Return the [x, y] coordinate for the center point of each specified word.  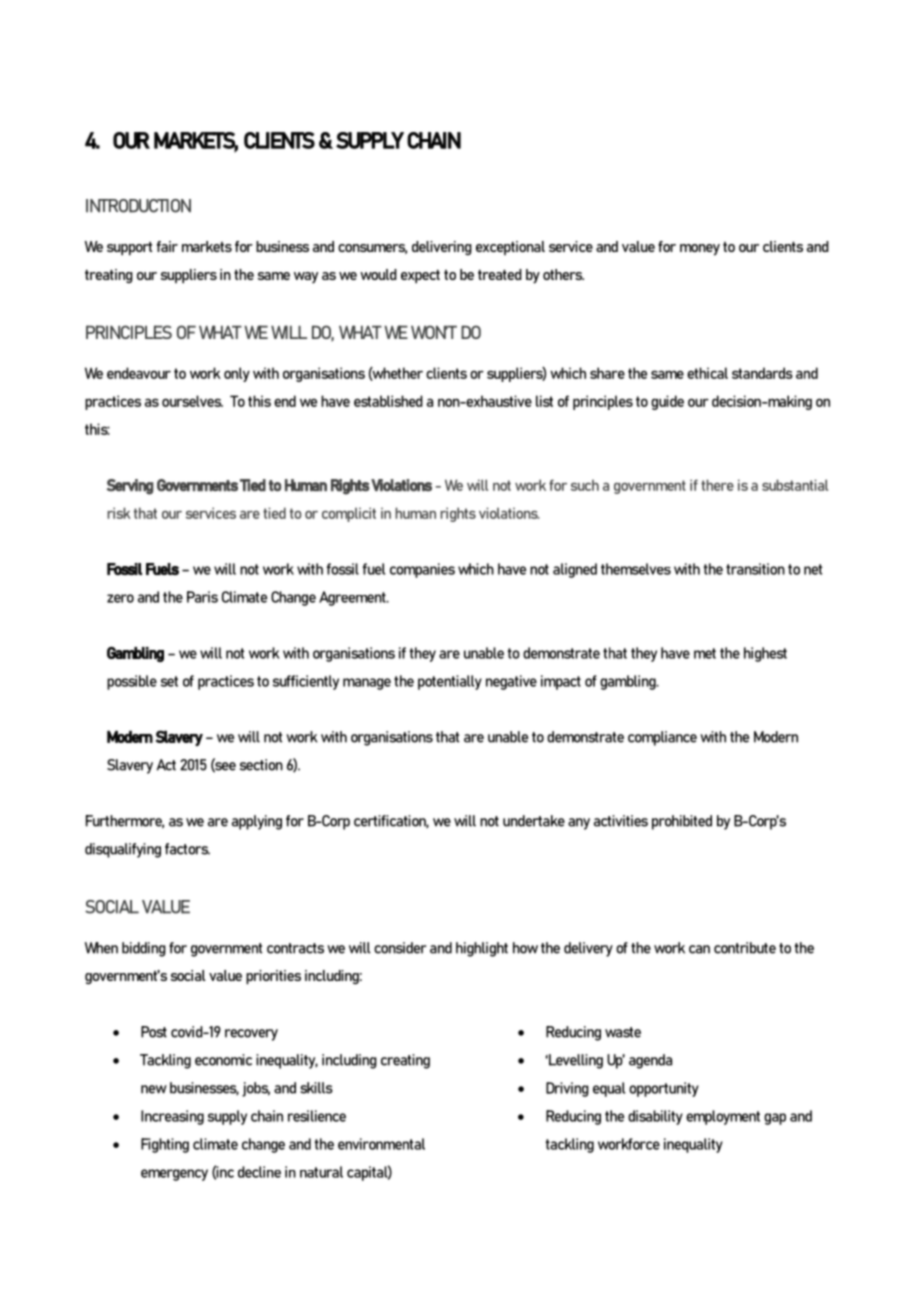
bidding [144, 949]
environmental [381, 1144]
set [169, 681]
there [717, 485]
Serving [130, 487]
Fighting [165, 1145]
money [700, 250]
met [705, 653]
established [388, 401]
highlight [482, 949]
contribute [745, 948]
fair [167, 246]
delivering [442, 248]
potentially [450, 682]
